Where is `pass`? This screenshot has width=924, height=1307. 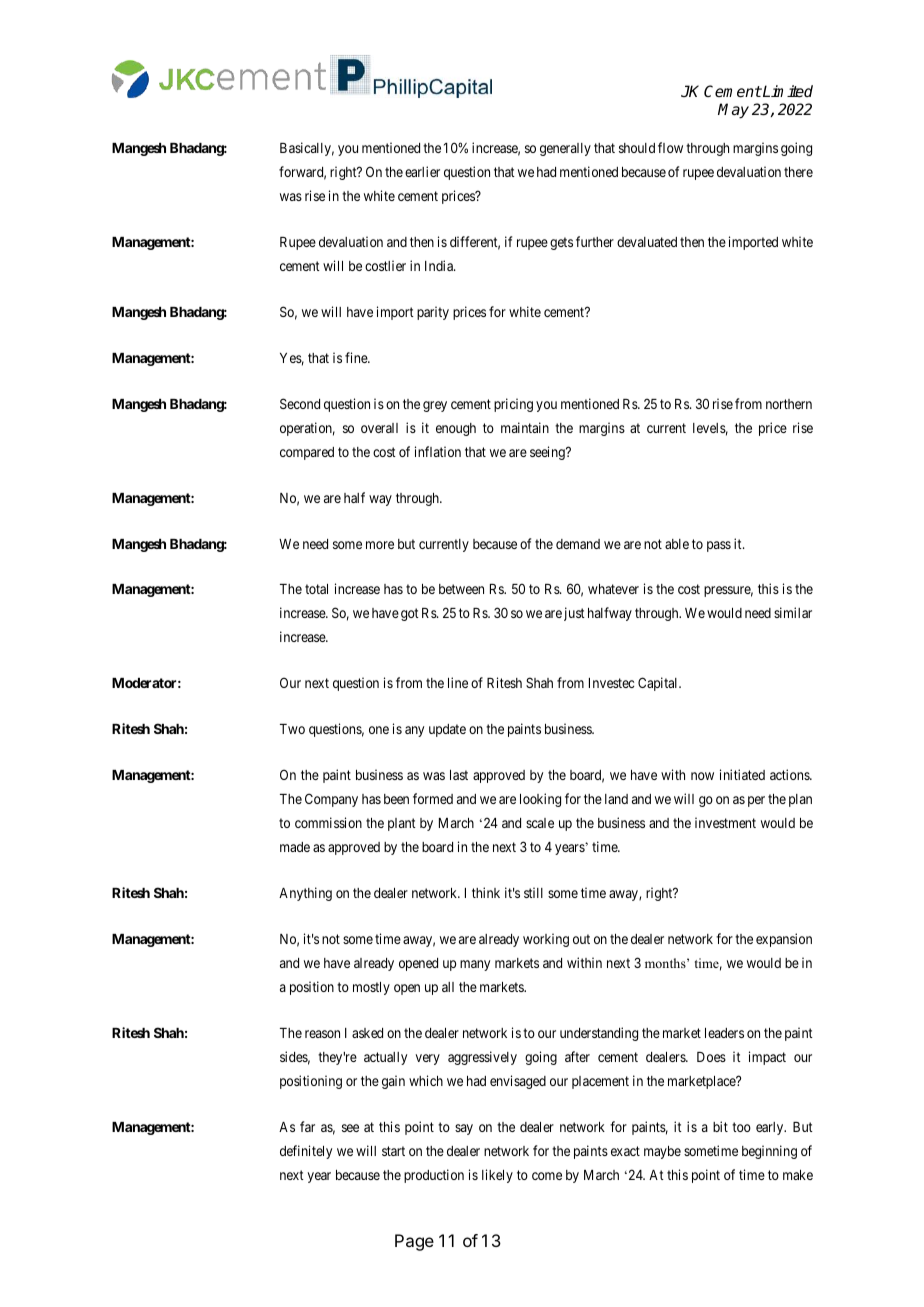
pass is located at coordinates (719, 546).
